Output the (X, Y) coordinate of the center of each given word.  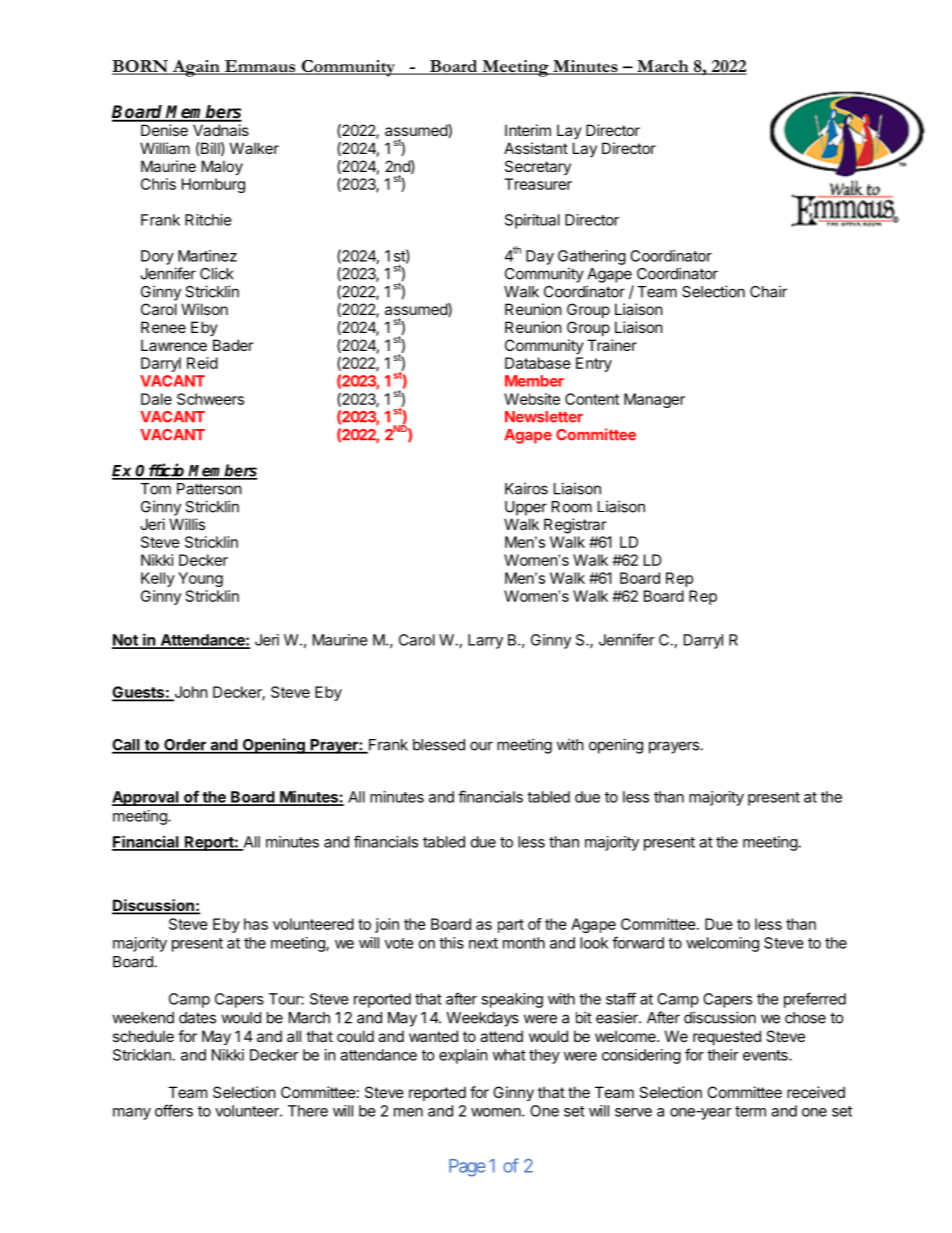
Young (200, 579)
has (256, 924)
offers (174, 1110)
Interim (528, 130)
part (511, 926)
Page (467, 1168)
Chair (768, 291)
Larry (485, 641)
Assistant (536, 148)
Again (196, 68)
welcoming (722, 944)
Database (538, 363)
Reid (202, 363)
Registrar (575, 526)
